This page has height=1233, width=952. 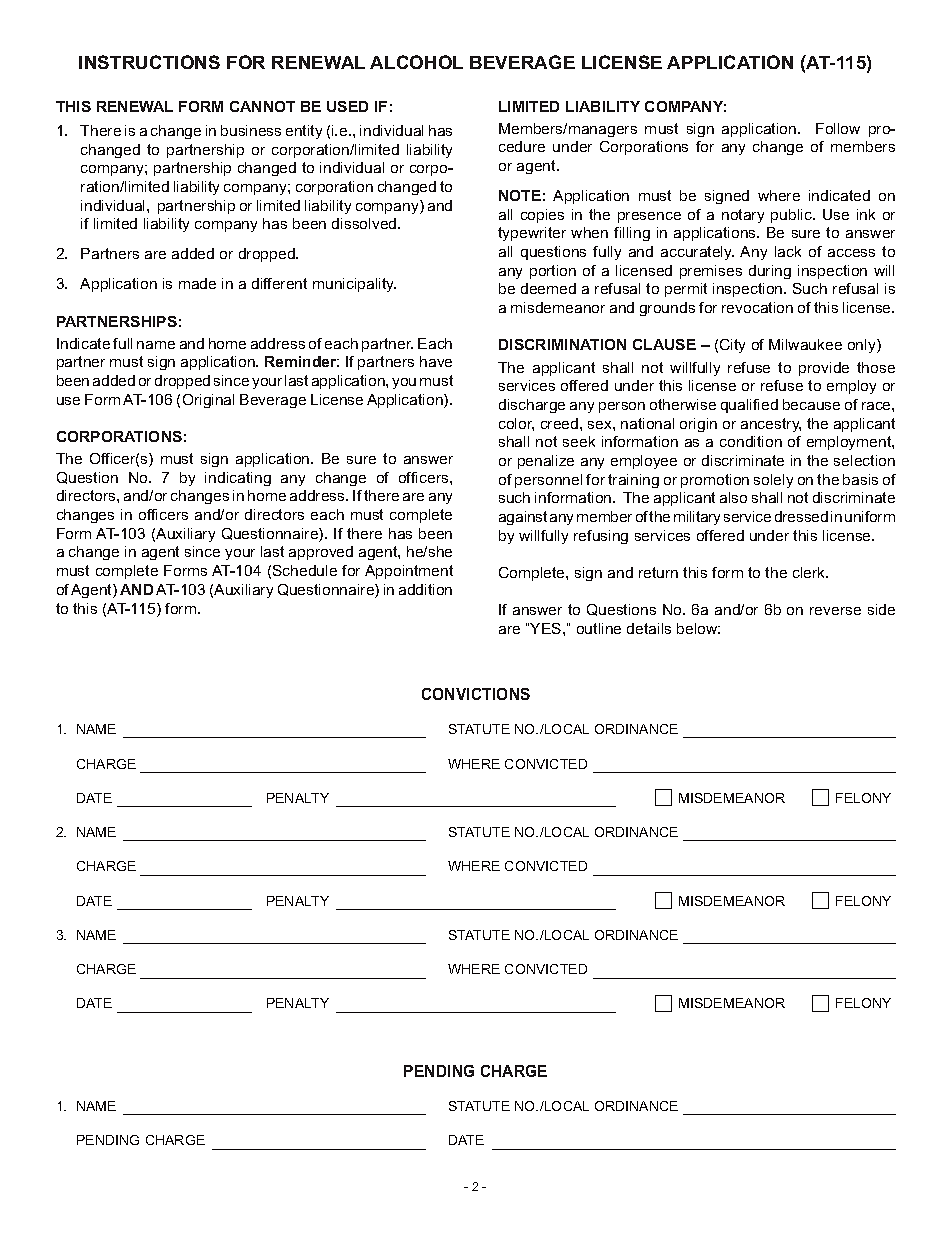 What do you see at coordinates (262, 106) in the page?
I see `CANNOT` at bounding box center [262, 106].
